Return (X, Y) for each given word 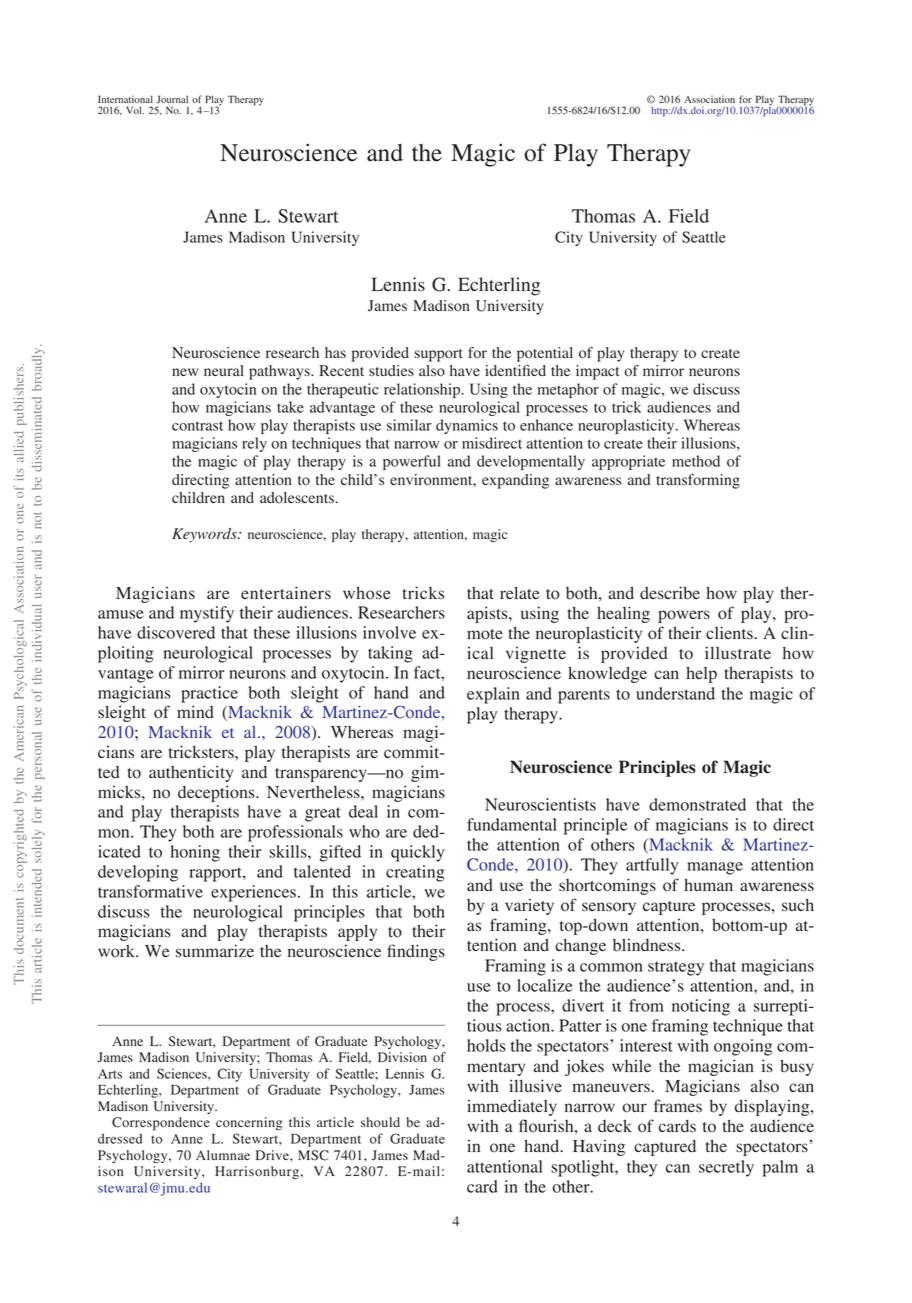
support (438, 355)
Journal (172, 99)
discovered (176, 632)
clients (730, 632)
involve (389, 632)
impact (597, 372)
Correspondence (161, 1123)
